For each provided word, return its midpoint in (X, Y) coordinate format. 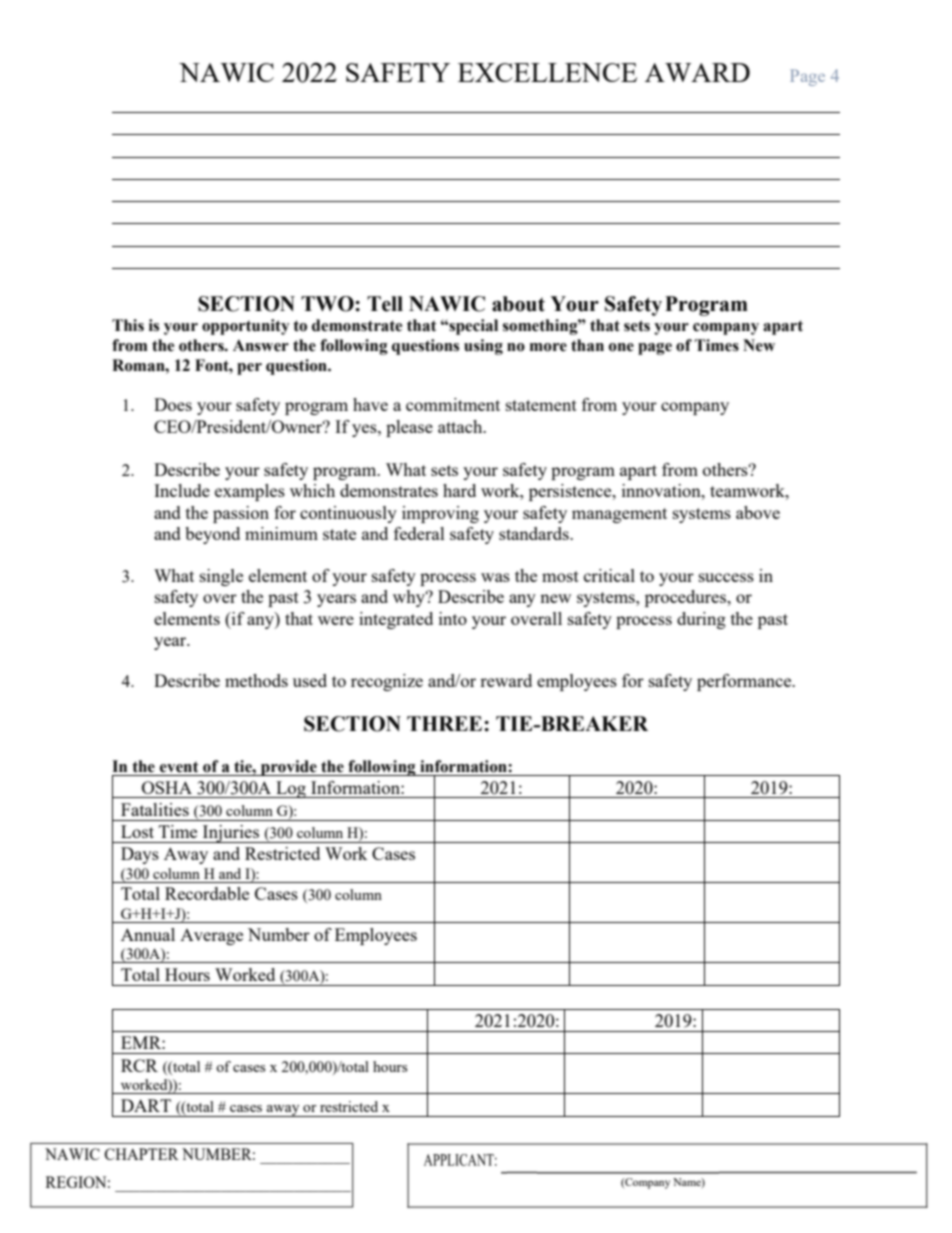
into (453, 618)
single (221, 577)
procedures (687, 598)
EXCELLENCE (547, 72)
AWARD (697, 72)
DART (146, 1105)
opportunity (245, 327)
